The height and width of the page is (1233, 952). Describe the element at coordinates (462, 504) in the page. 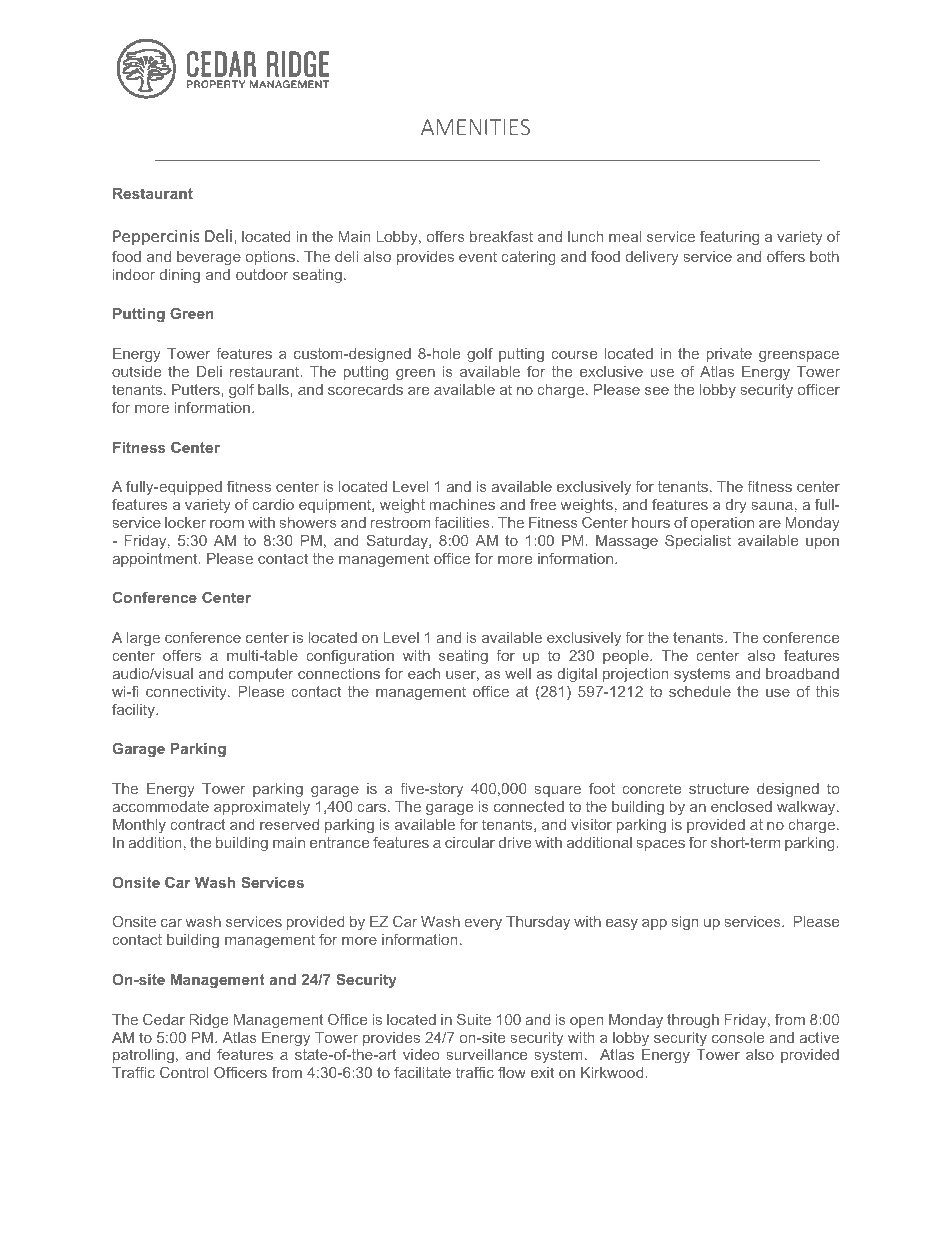

I see `machines` at that location.
